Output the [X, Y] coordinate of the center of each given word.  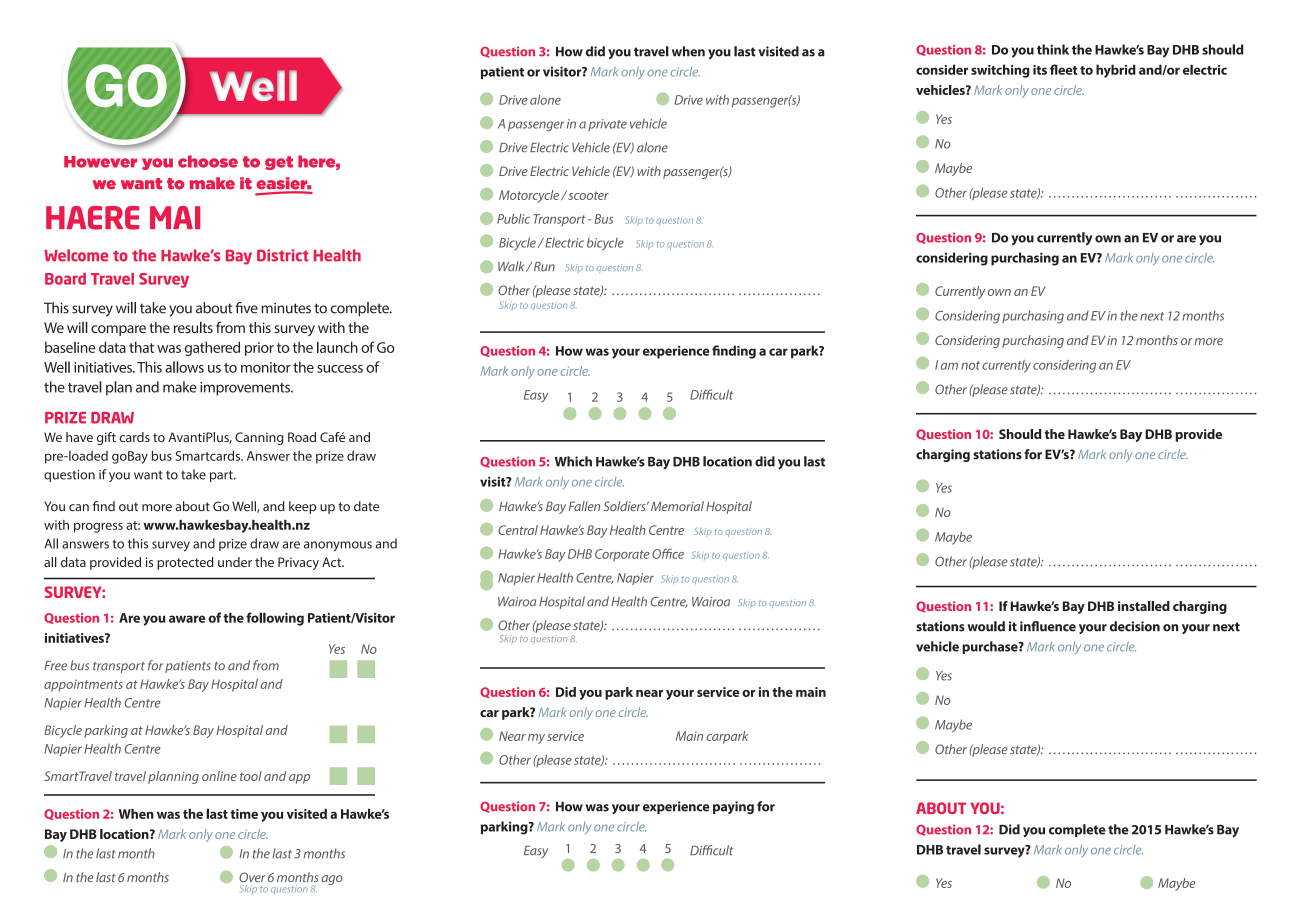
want [148, 475]
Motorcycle [530, 196]
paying [733, 807]
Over [252, 877]
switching [1000, 71]
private [607, 125]
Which [573, 461]
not [970, 365]
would [986, 626]
